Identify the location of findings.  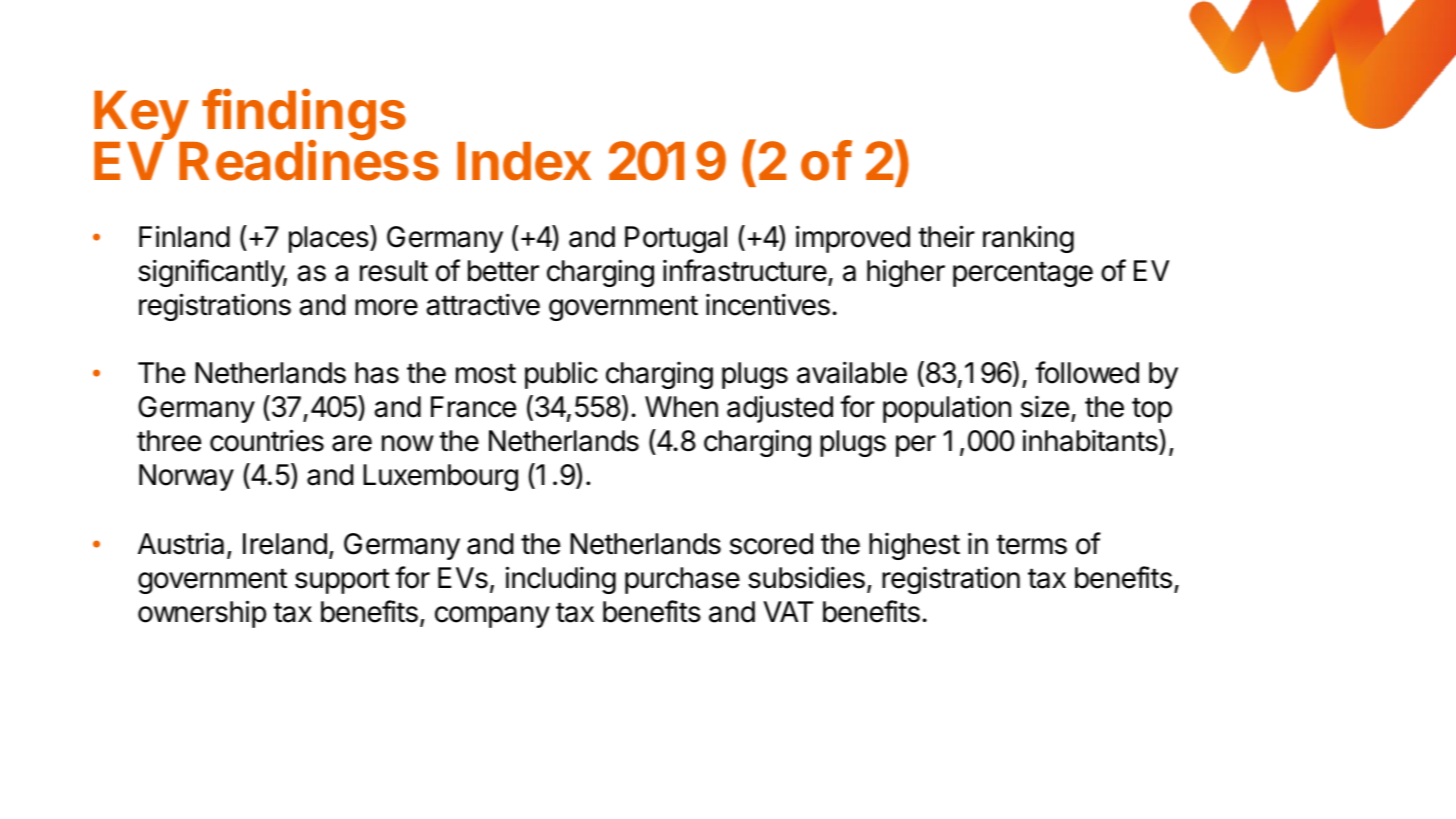
(303, 116).
